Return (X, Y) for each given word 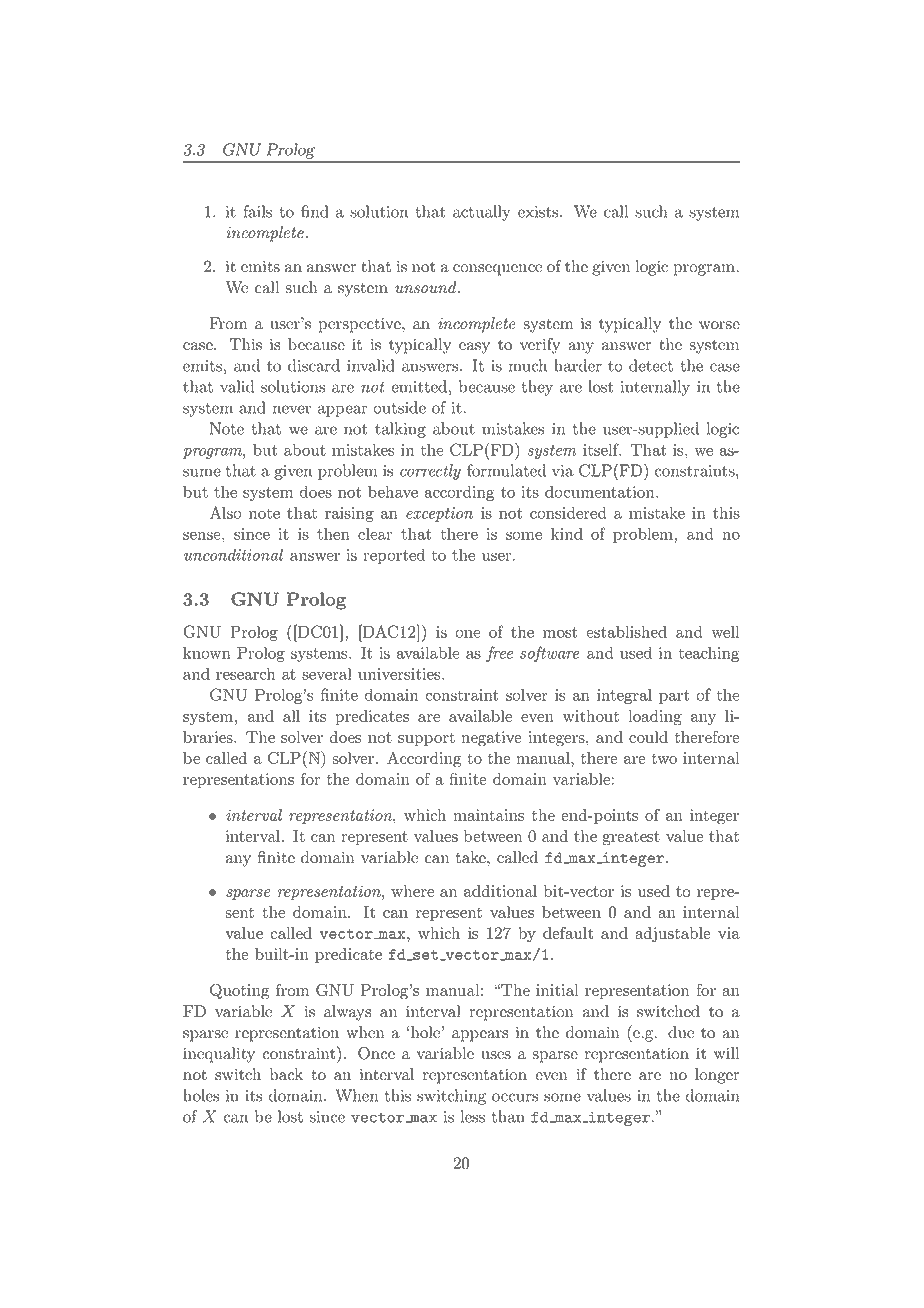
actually (482, 213)
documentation (601, 491)
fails (258, 211)
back (286, 1074)
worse (719, 325)
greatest (631, 838)
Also (226, 512)
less (473, 1116)
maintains (488, 815)
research (245, 673)
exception (439, 514)
